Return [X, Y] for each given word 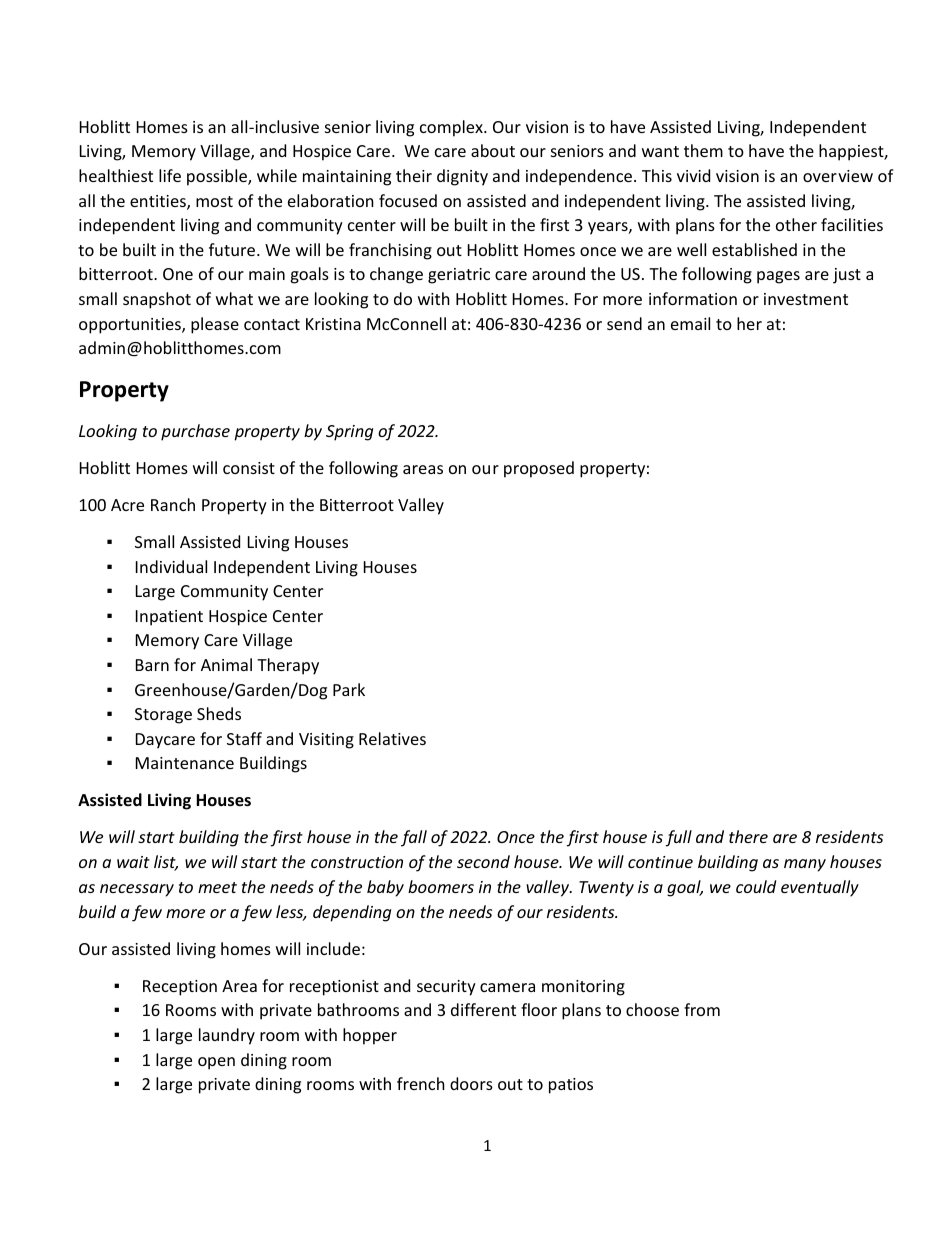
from [702, 1009]
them [703, 150]
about [493, 150]
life [170, 175]
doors [471, 1083]
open [216, 1063]
